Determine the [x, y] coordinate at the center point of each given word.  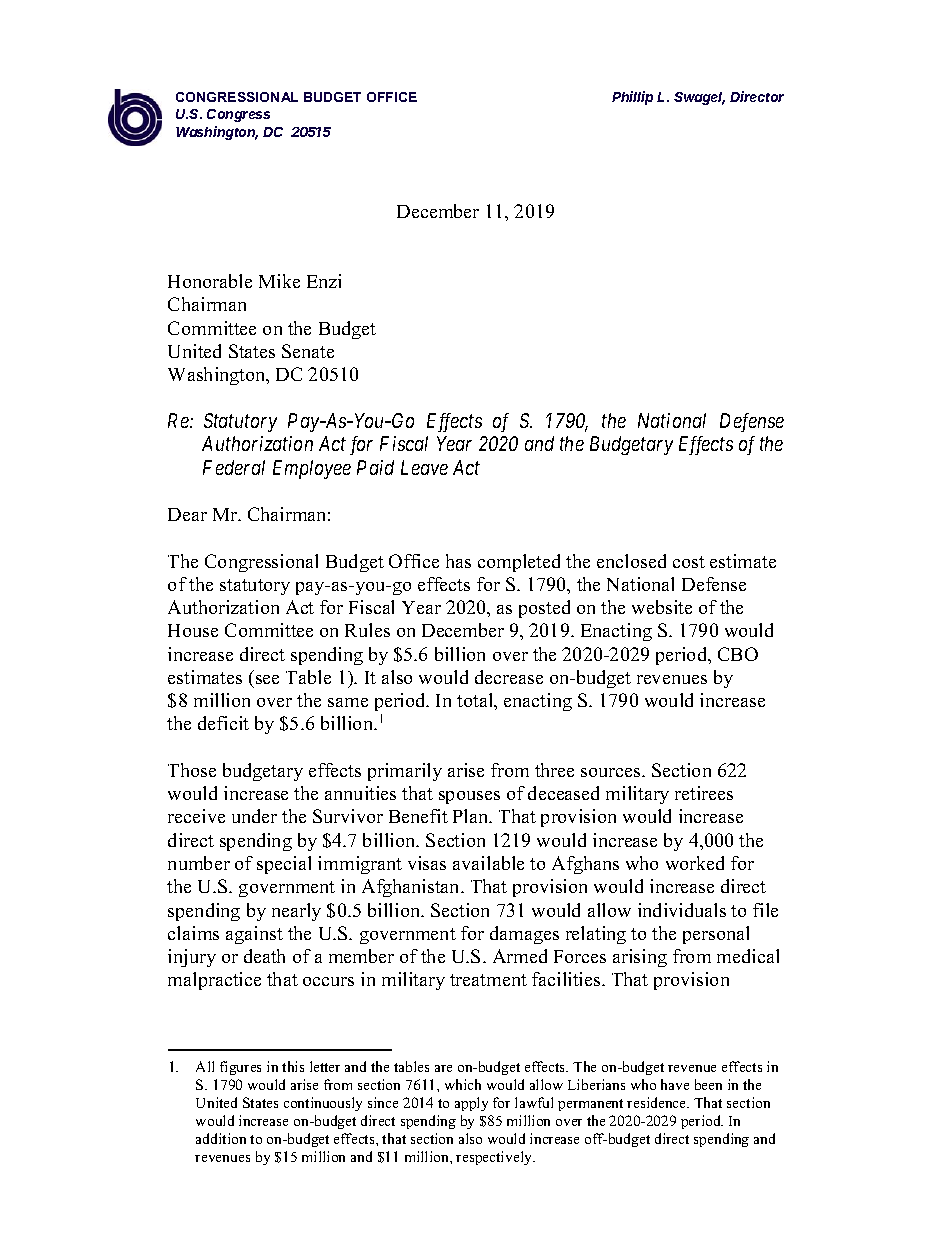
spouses [469, 797]
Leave [424, 467]
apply [471, 1104]
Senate [308, 351]
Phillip [632, 98]
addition [221, 1138]
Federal [234, 467]
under [254, 816]
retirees [704, 793]
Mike [279, 281]
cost [689, 562]
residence [658, 1102]
